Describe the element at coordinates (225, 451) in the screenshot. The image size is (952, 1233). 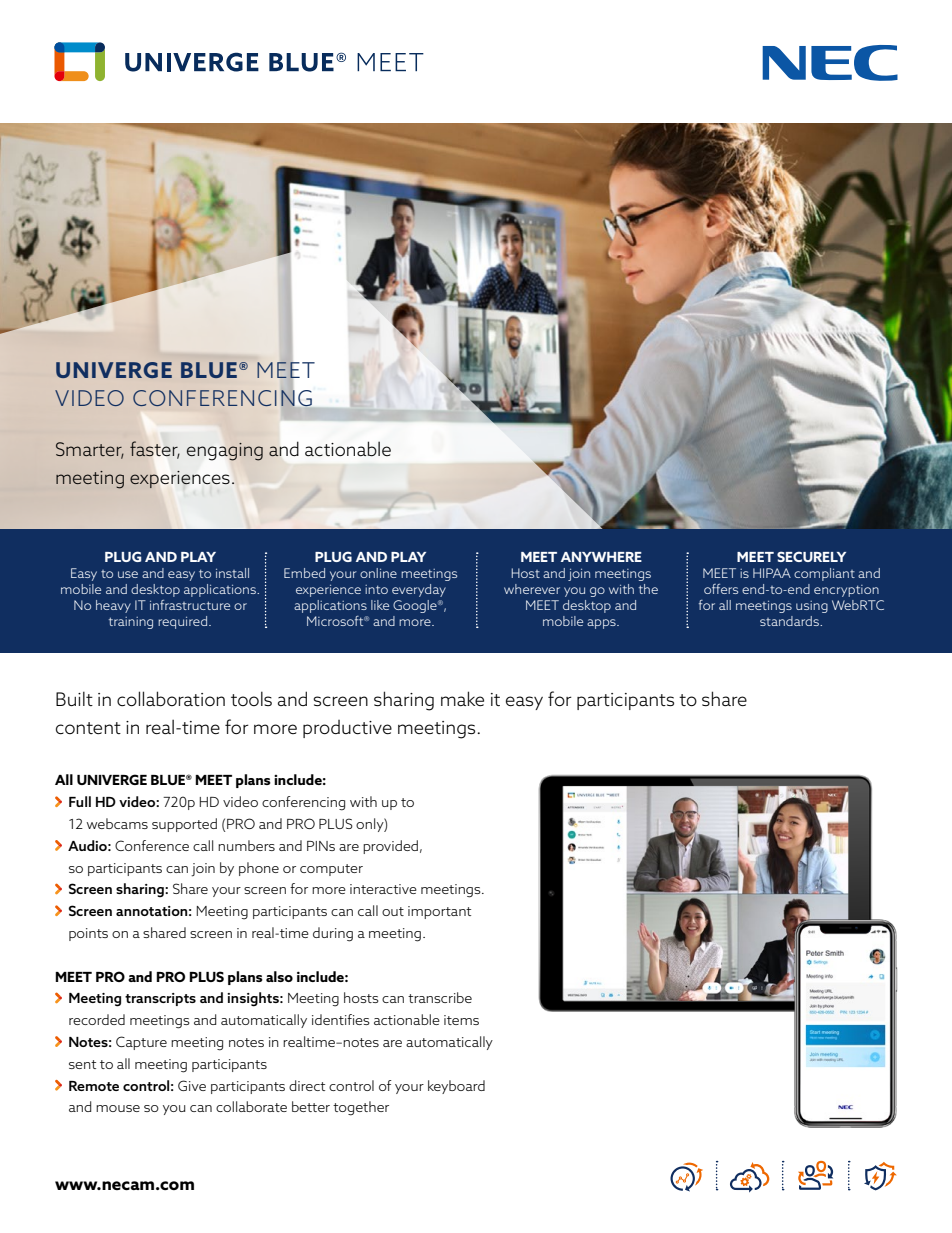
I see `engaging` at that location.
